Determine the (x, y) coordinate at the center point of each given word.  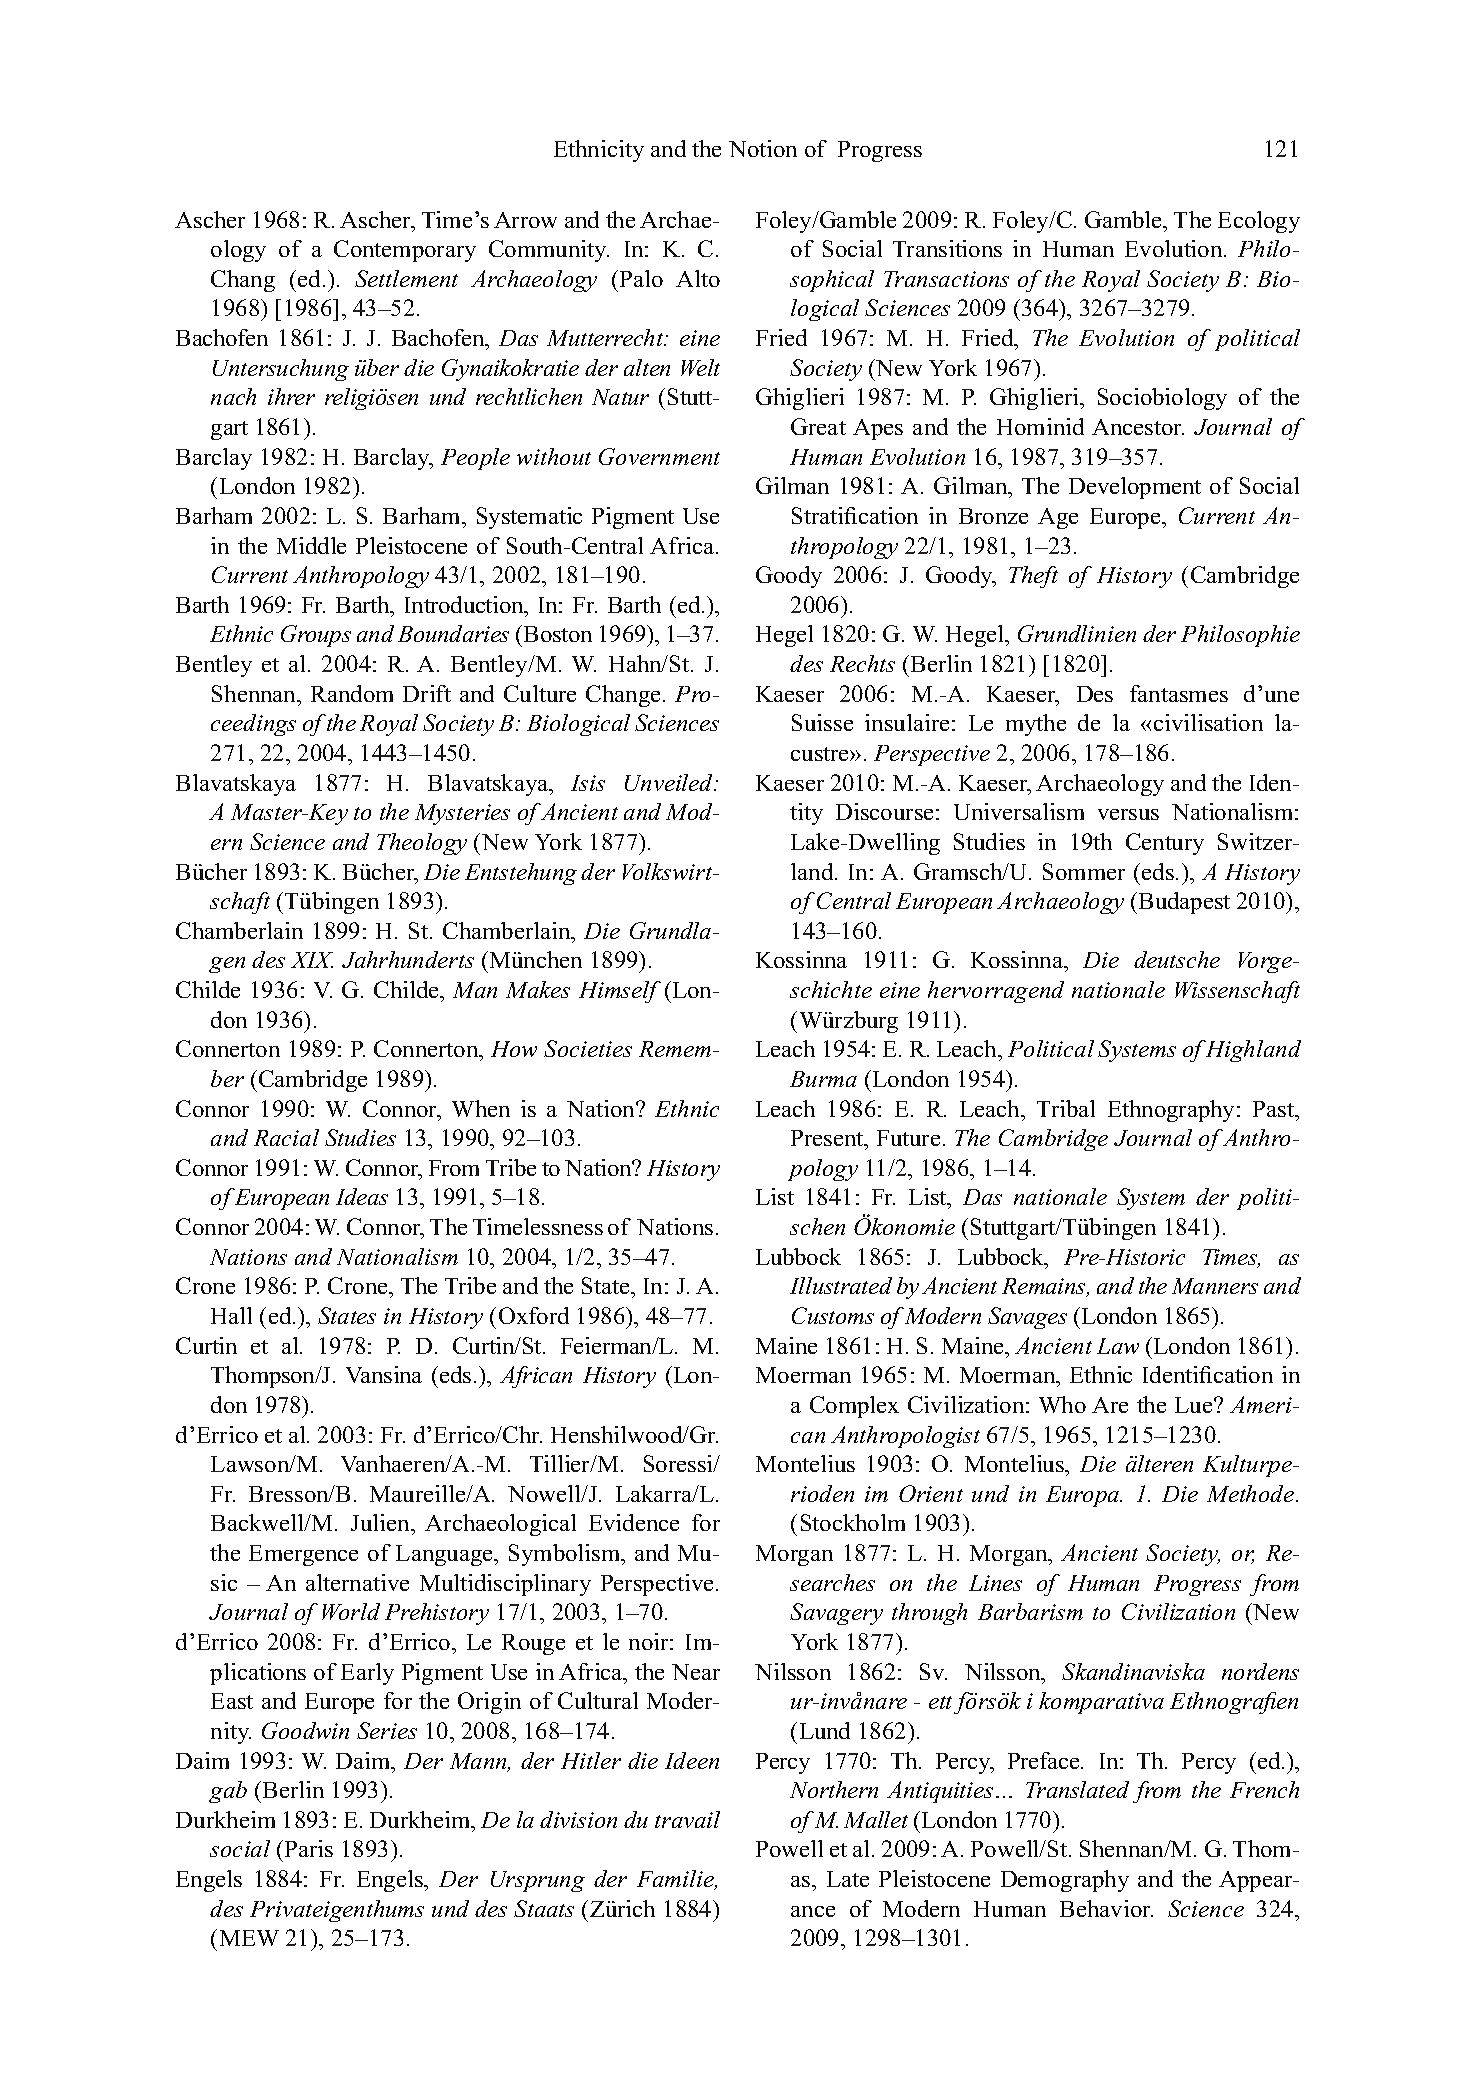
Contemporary (405, 251)
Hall (231, 1315)
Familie (677, 1880)
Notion (763, 148)
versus (1128, 814)
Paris (309, 1848)
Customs (833, 1315)
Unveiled (670, 782)
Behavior (1106, 1908)
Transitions (947, 248)
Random (352, 693)
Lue (1195, 1405)
